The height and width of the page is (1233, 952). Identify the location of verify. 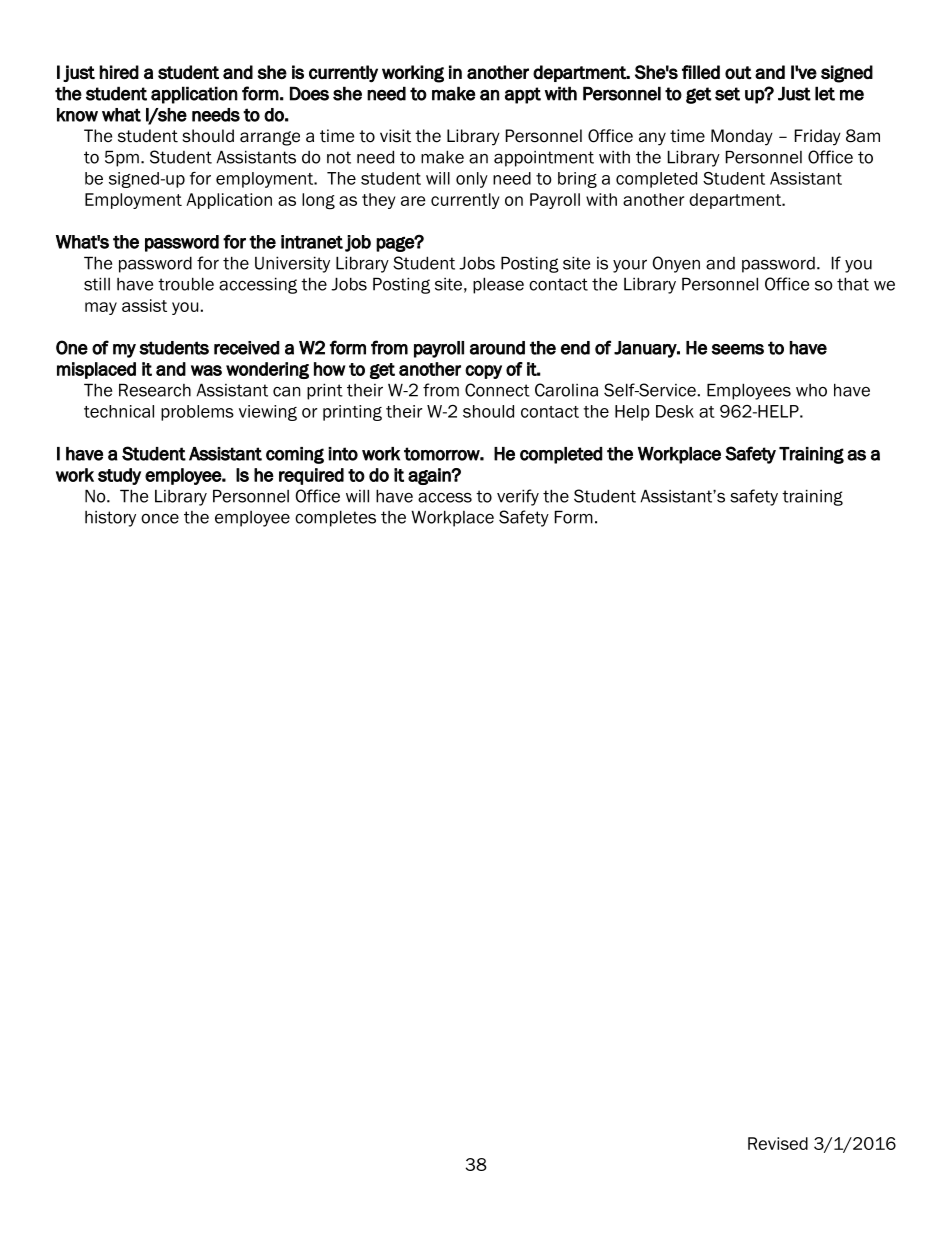
(518, 497).
